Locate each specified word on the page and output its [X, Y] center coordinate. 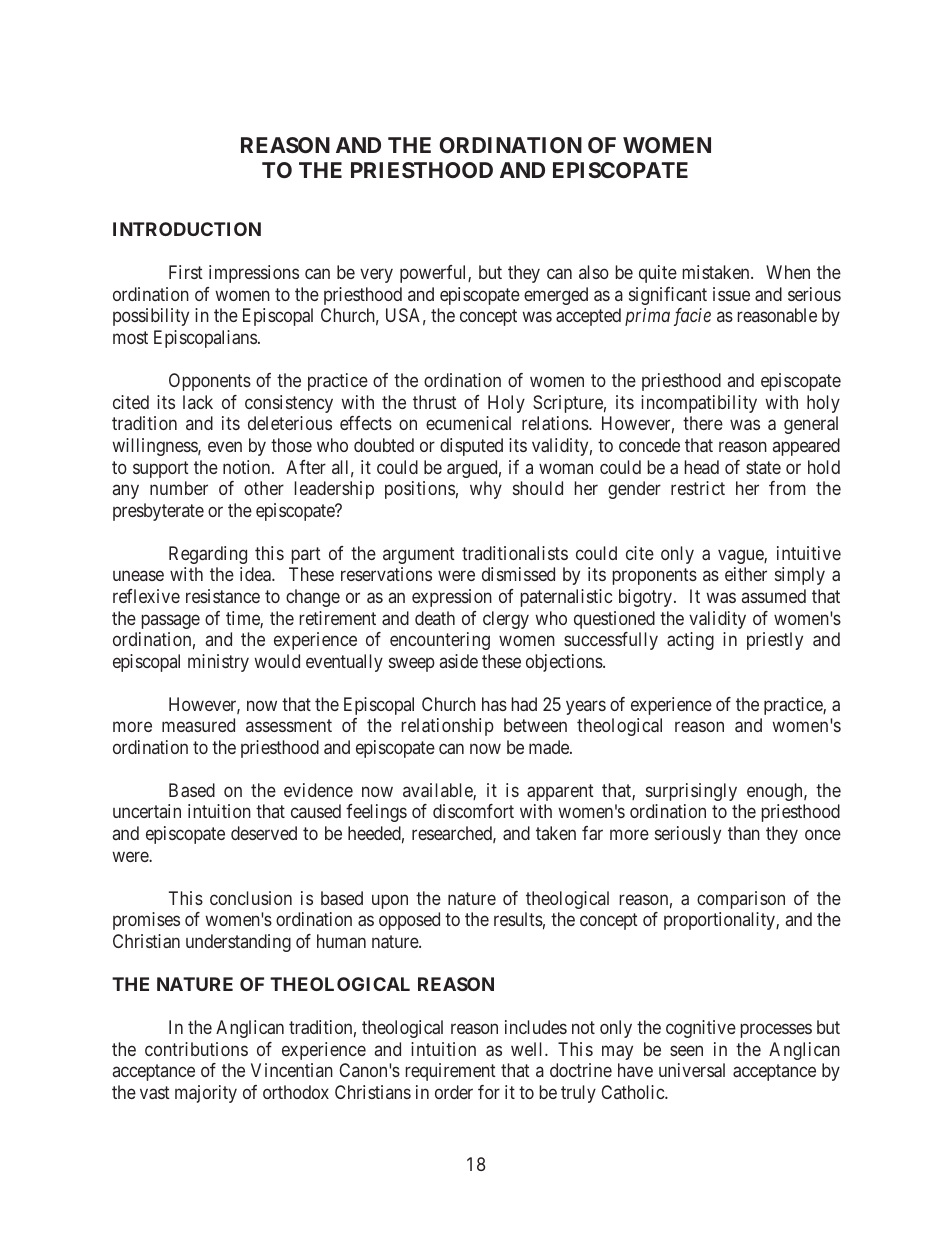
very [376, 276]
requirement [451, 1072]
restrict [698, 488]
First [186, 272]
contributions [196, 1049]
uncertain [147, 811]
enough [776, 792]
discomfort [473, 811]
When [788, 272]
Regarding [208, 555]
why [486, 490]
